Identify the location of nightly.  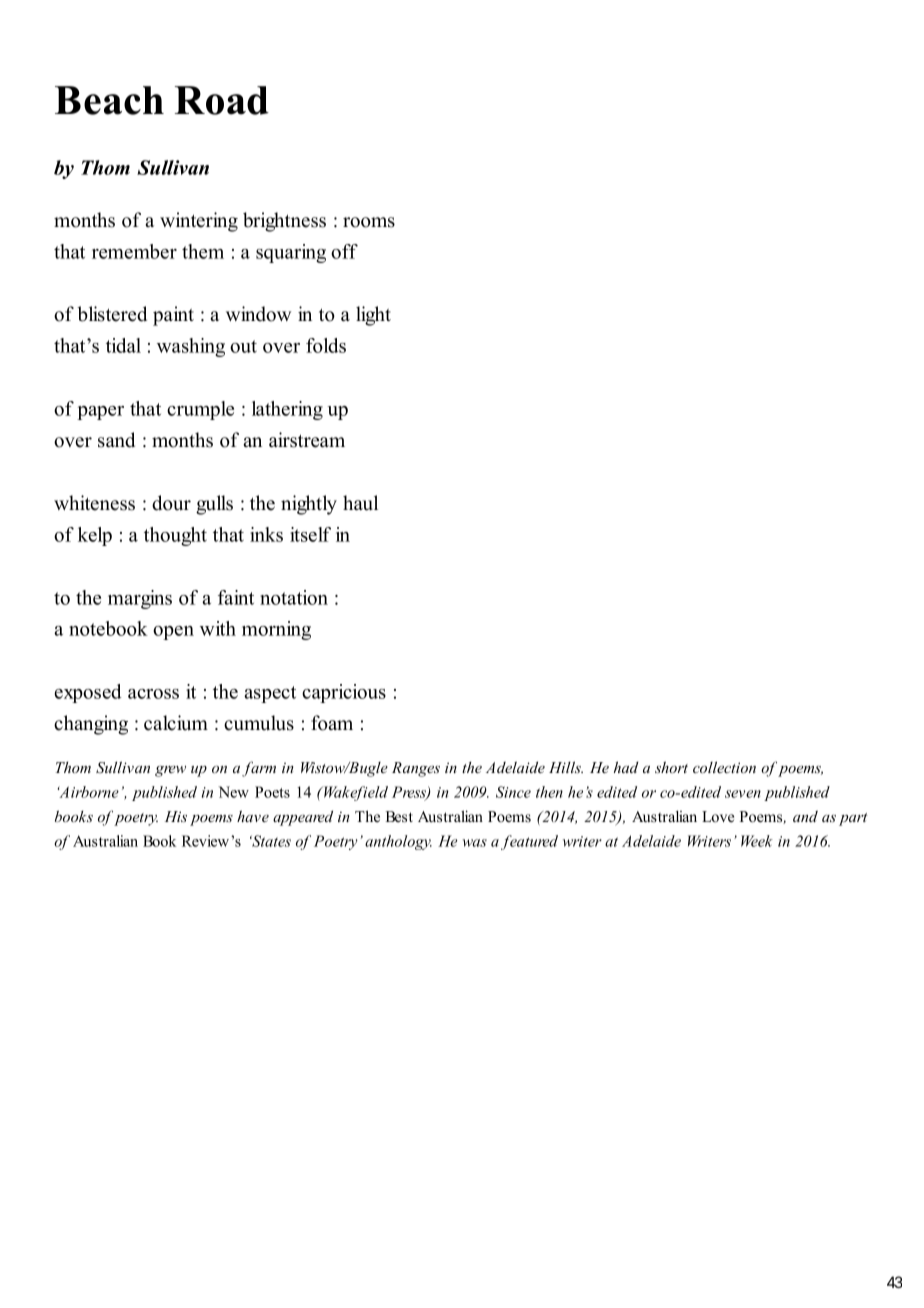
(309, 505).
